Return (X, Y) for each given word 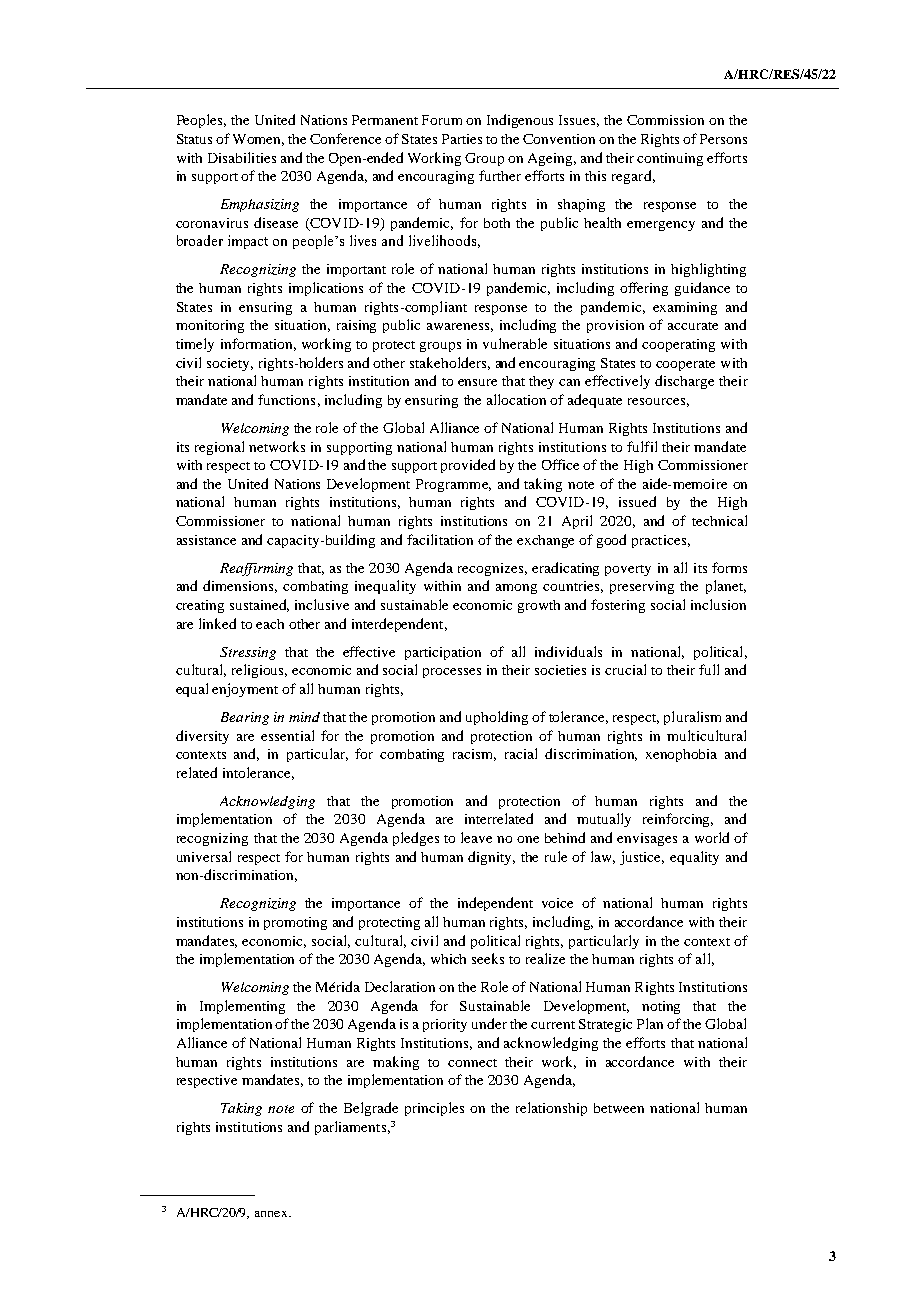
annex (272, 1214)
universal (204, 856)
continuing (670, 159)
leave (476, 837)
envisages (647, 839)
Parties (462, 139)
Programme (453, 485)
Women (258, 140)
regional (219, 448)
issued (637, 501)
